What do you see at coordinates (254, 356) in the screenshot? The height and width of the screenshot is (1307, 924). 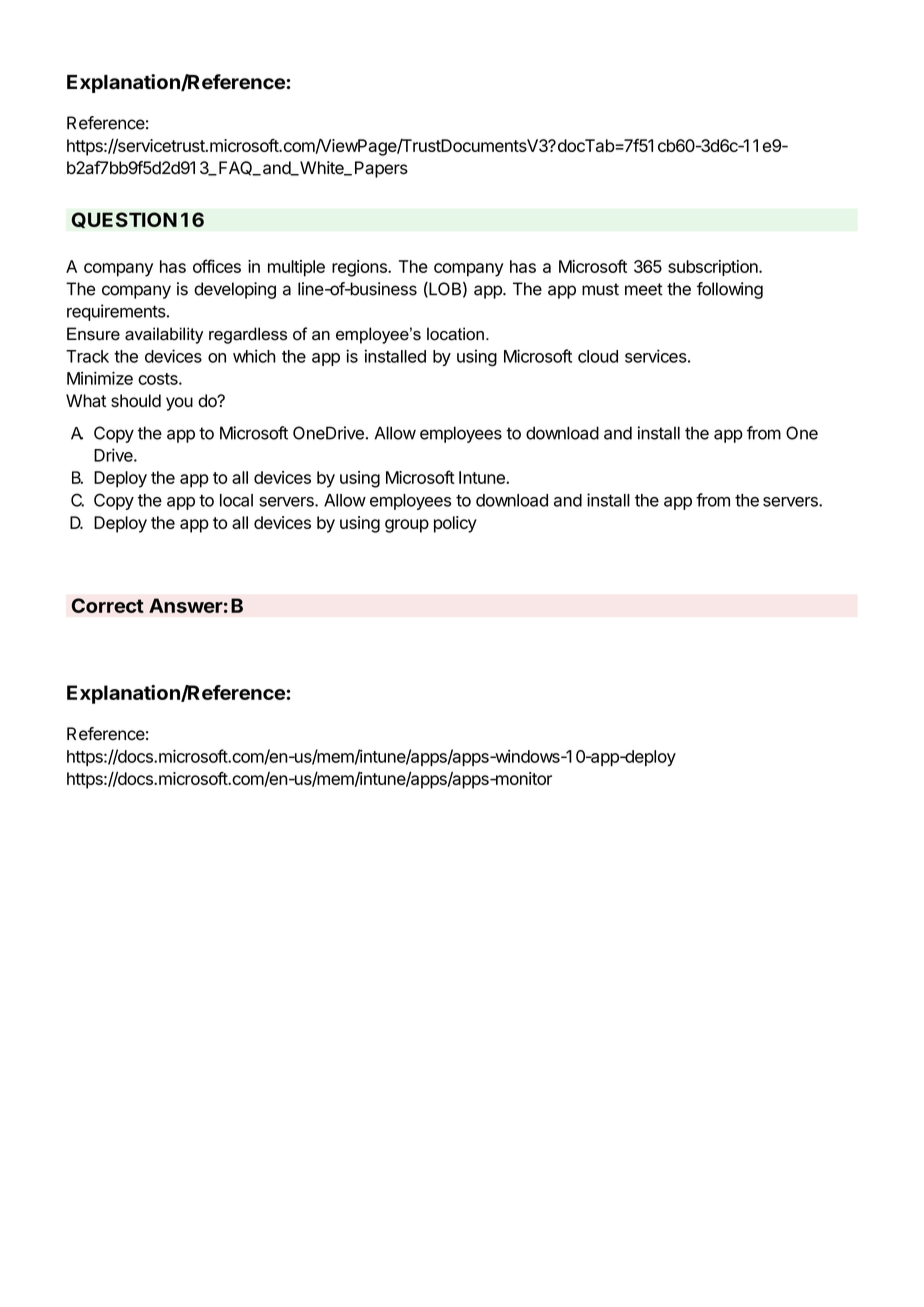 I see `which` at bounding box center [254, 356].
